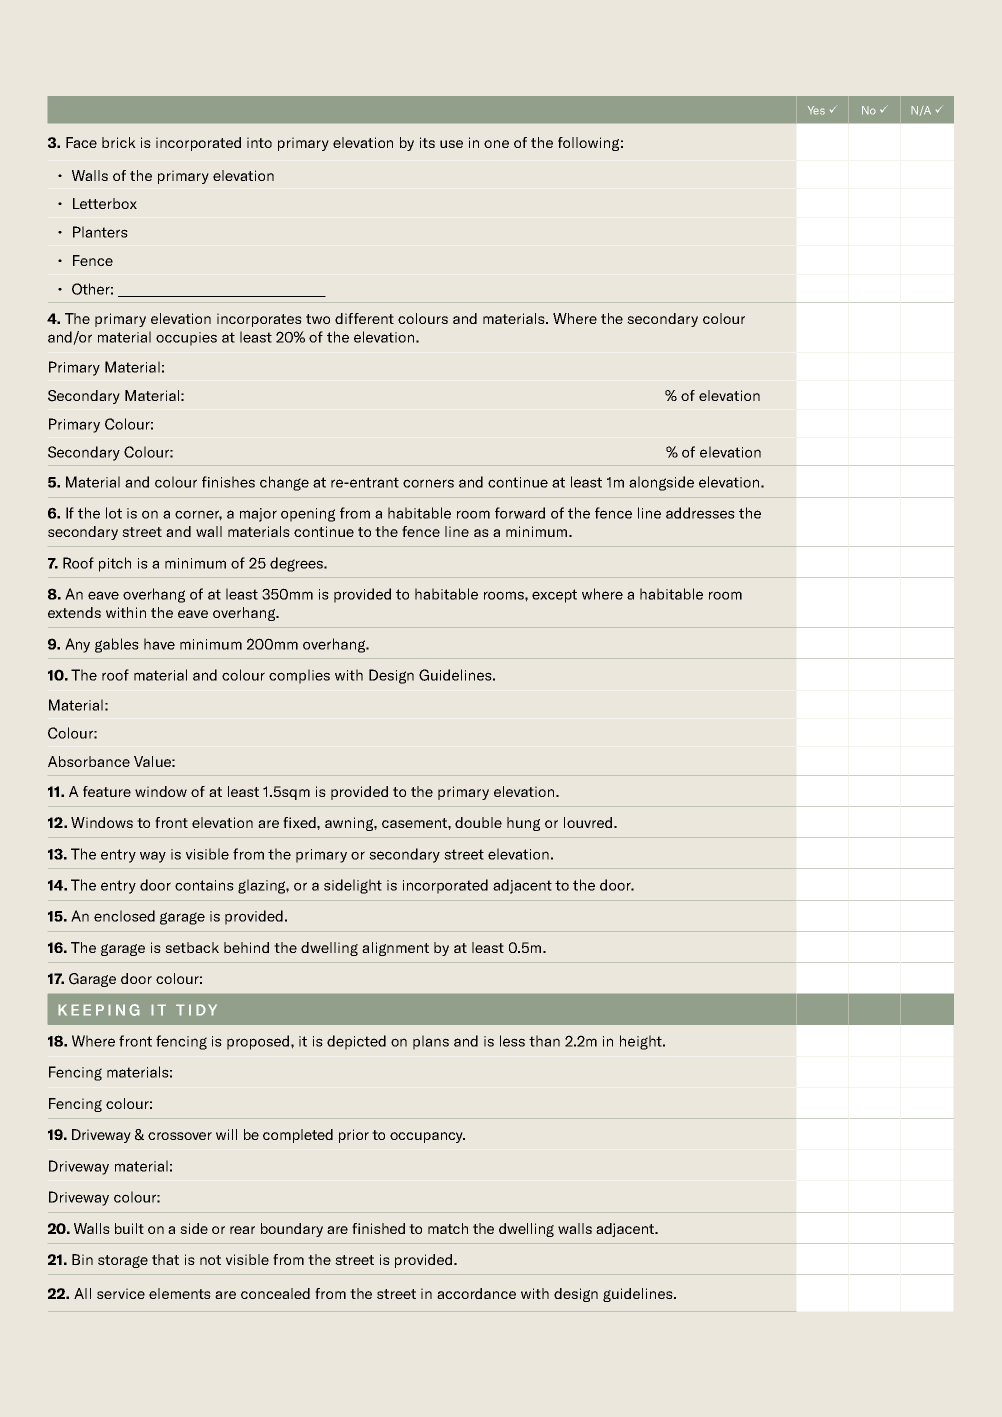  I want to click on have, so click(159, 644).
